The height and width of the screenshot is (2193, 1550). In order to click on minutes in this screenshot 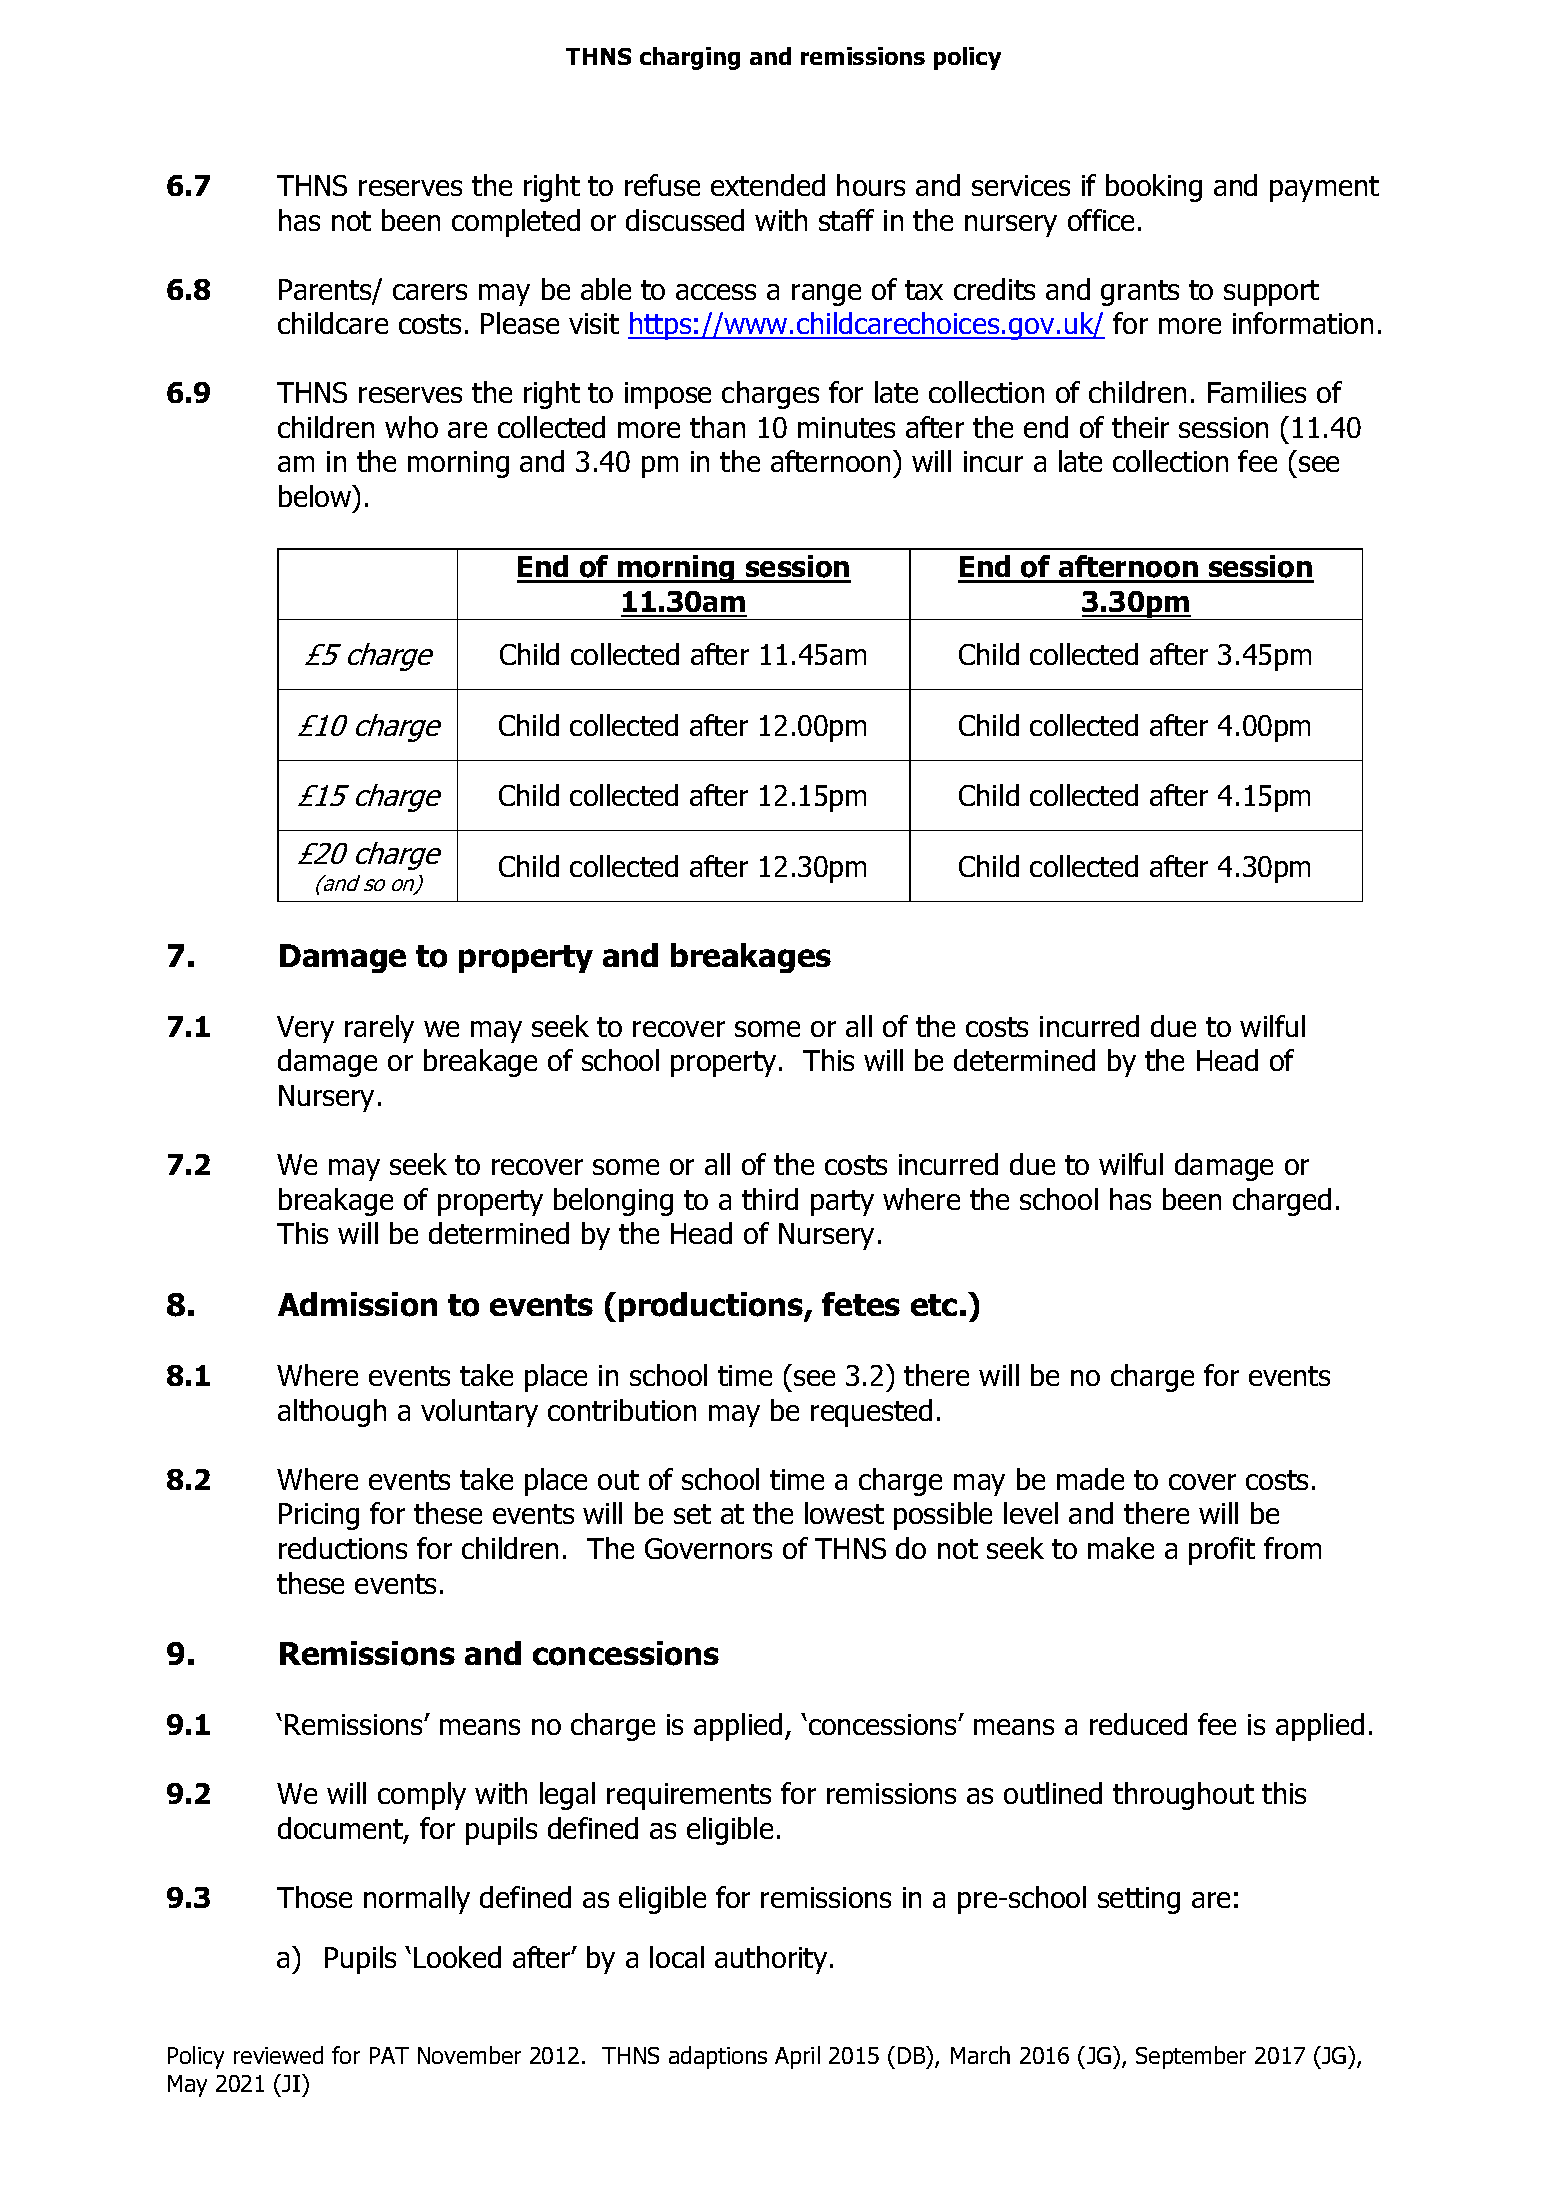, I will do `click(846, 427)`.
